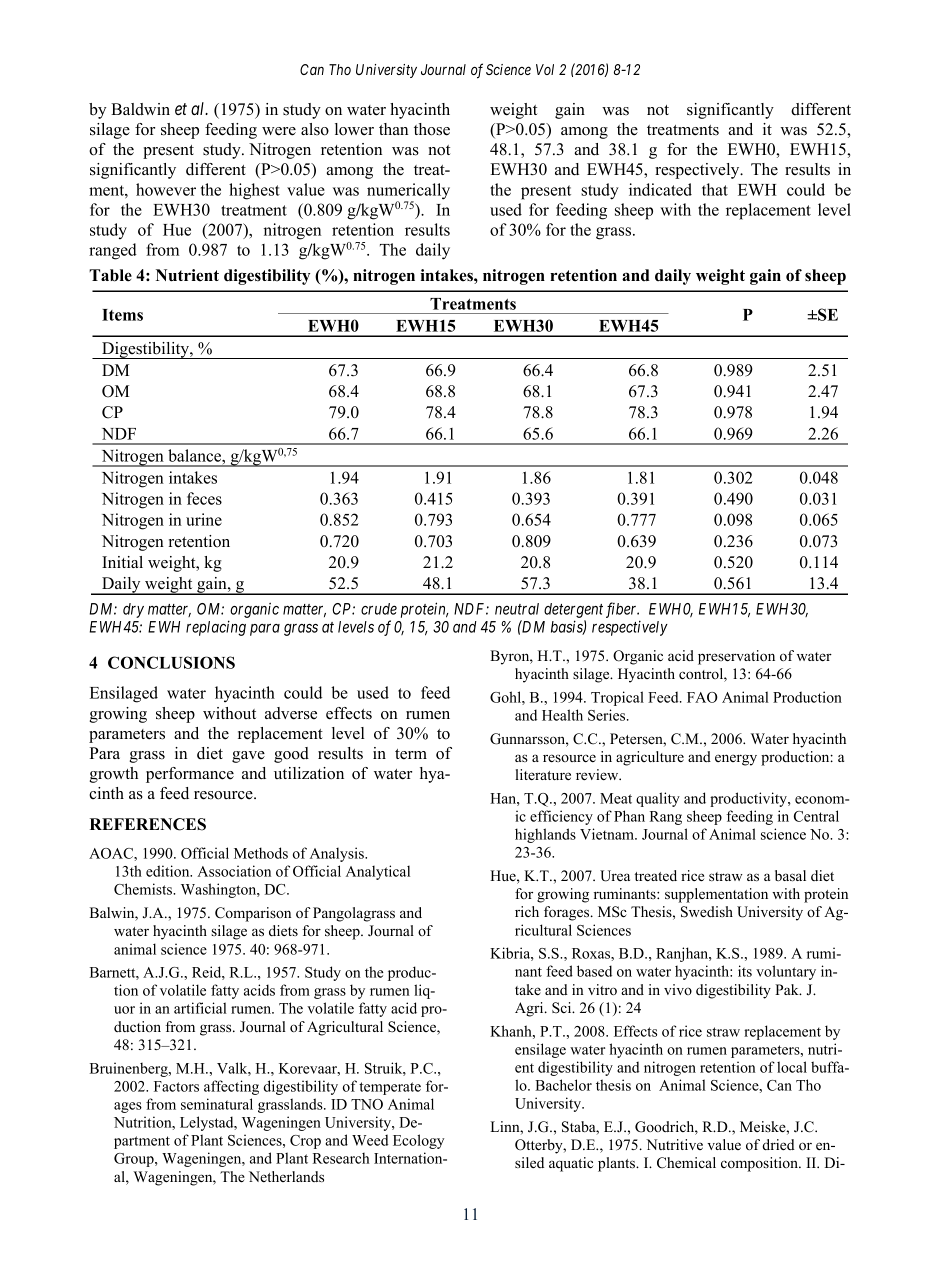 Image resolution: width=941 pixels, height=1288 pixels. Describe the element at coordinates (176, 1086) in the page. I see `Factors` at that location.
